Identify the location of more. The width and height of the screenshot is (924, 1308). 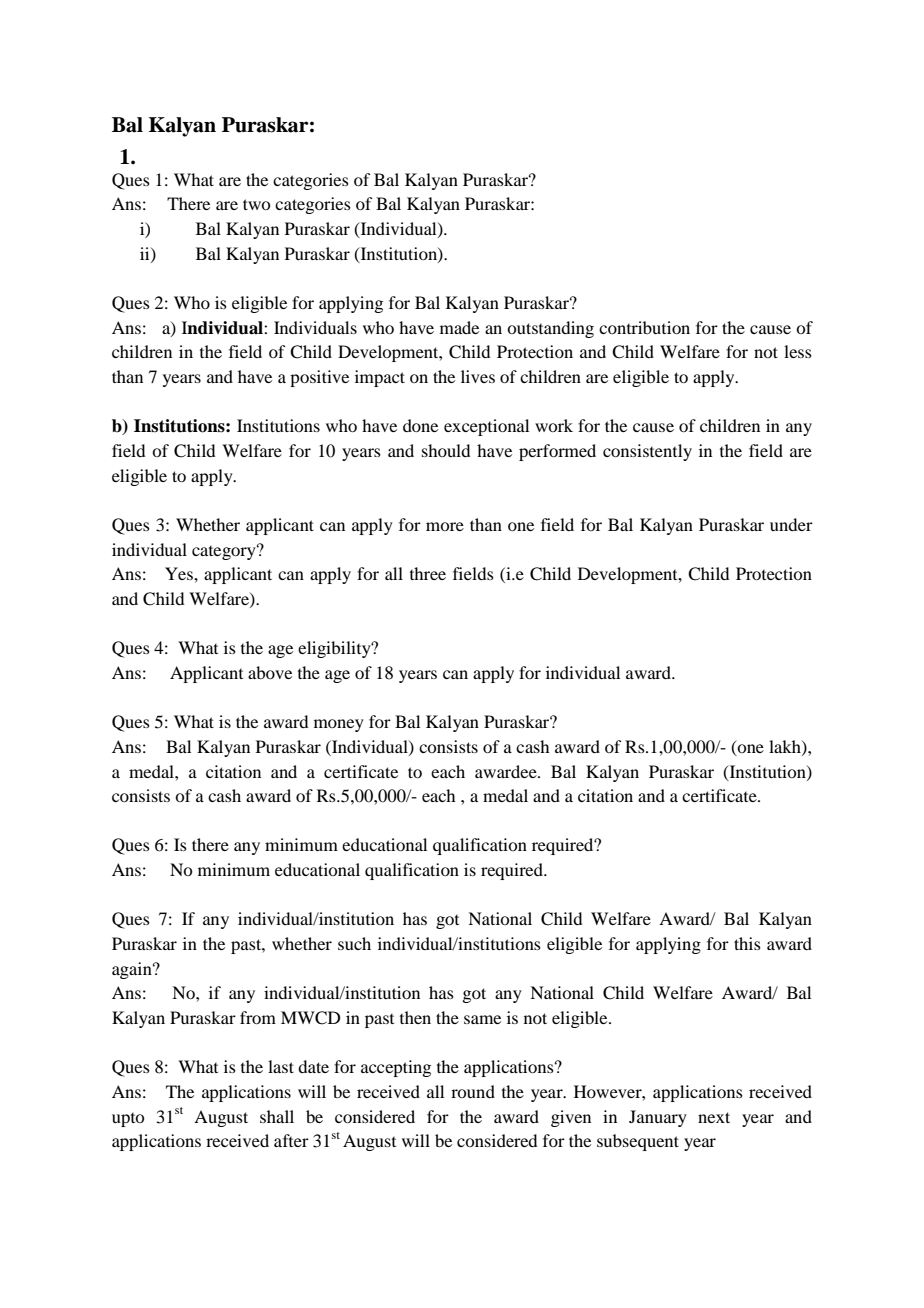
(445, 526).
